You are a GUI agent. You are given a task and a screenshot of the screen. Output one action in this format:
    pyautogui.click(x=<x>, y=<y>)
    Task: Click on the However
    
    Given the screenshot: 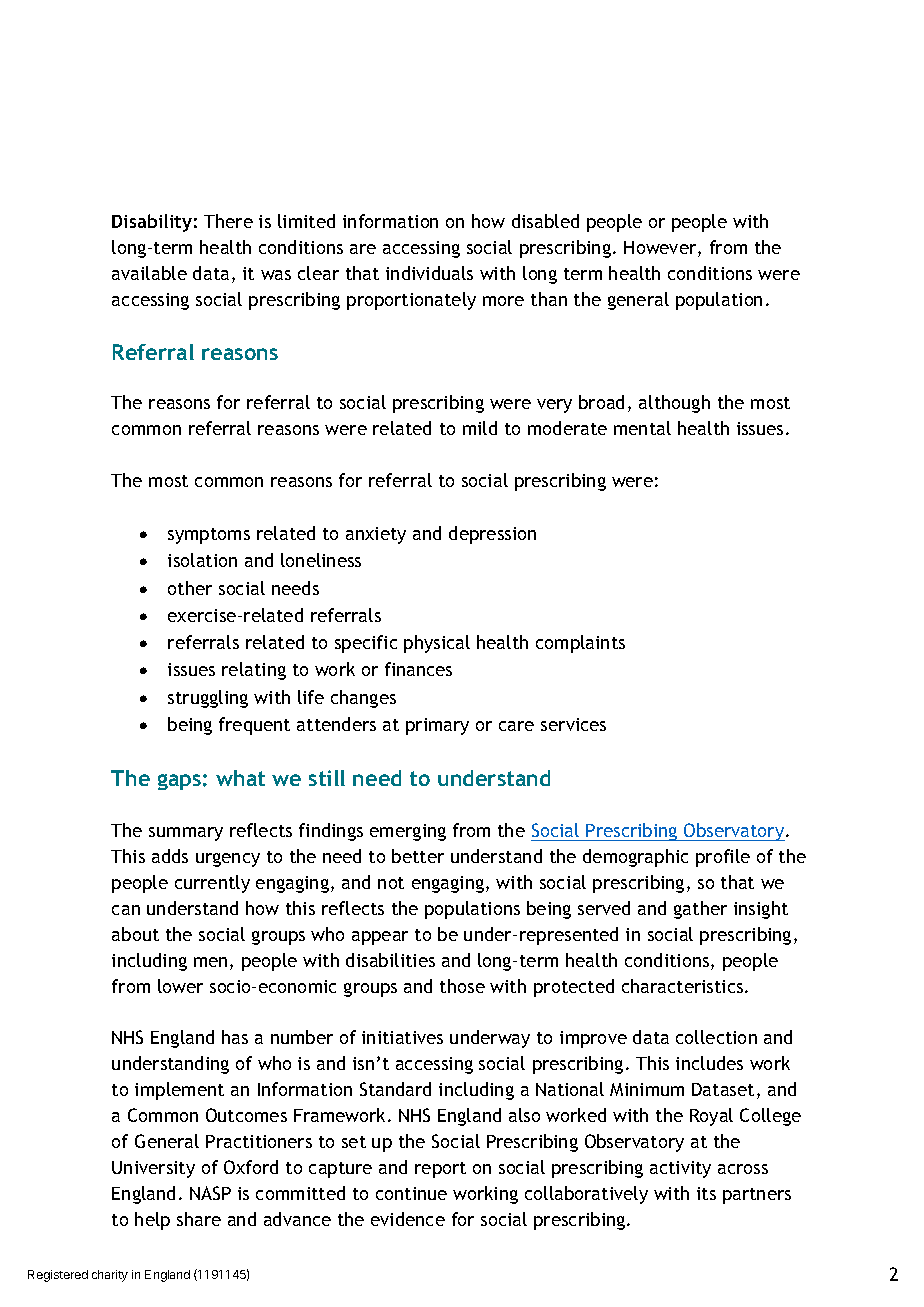 What is the action you would take?
    pyautogui.click(x=661, y=249)
